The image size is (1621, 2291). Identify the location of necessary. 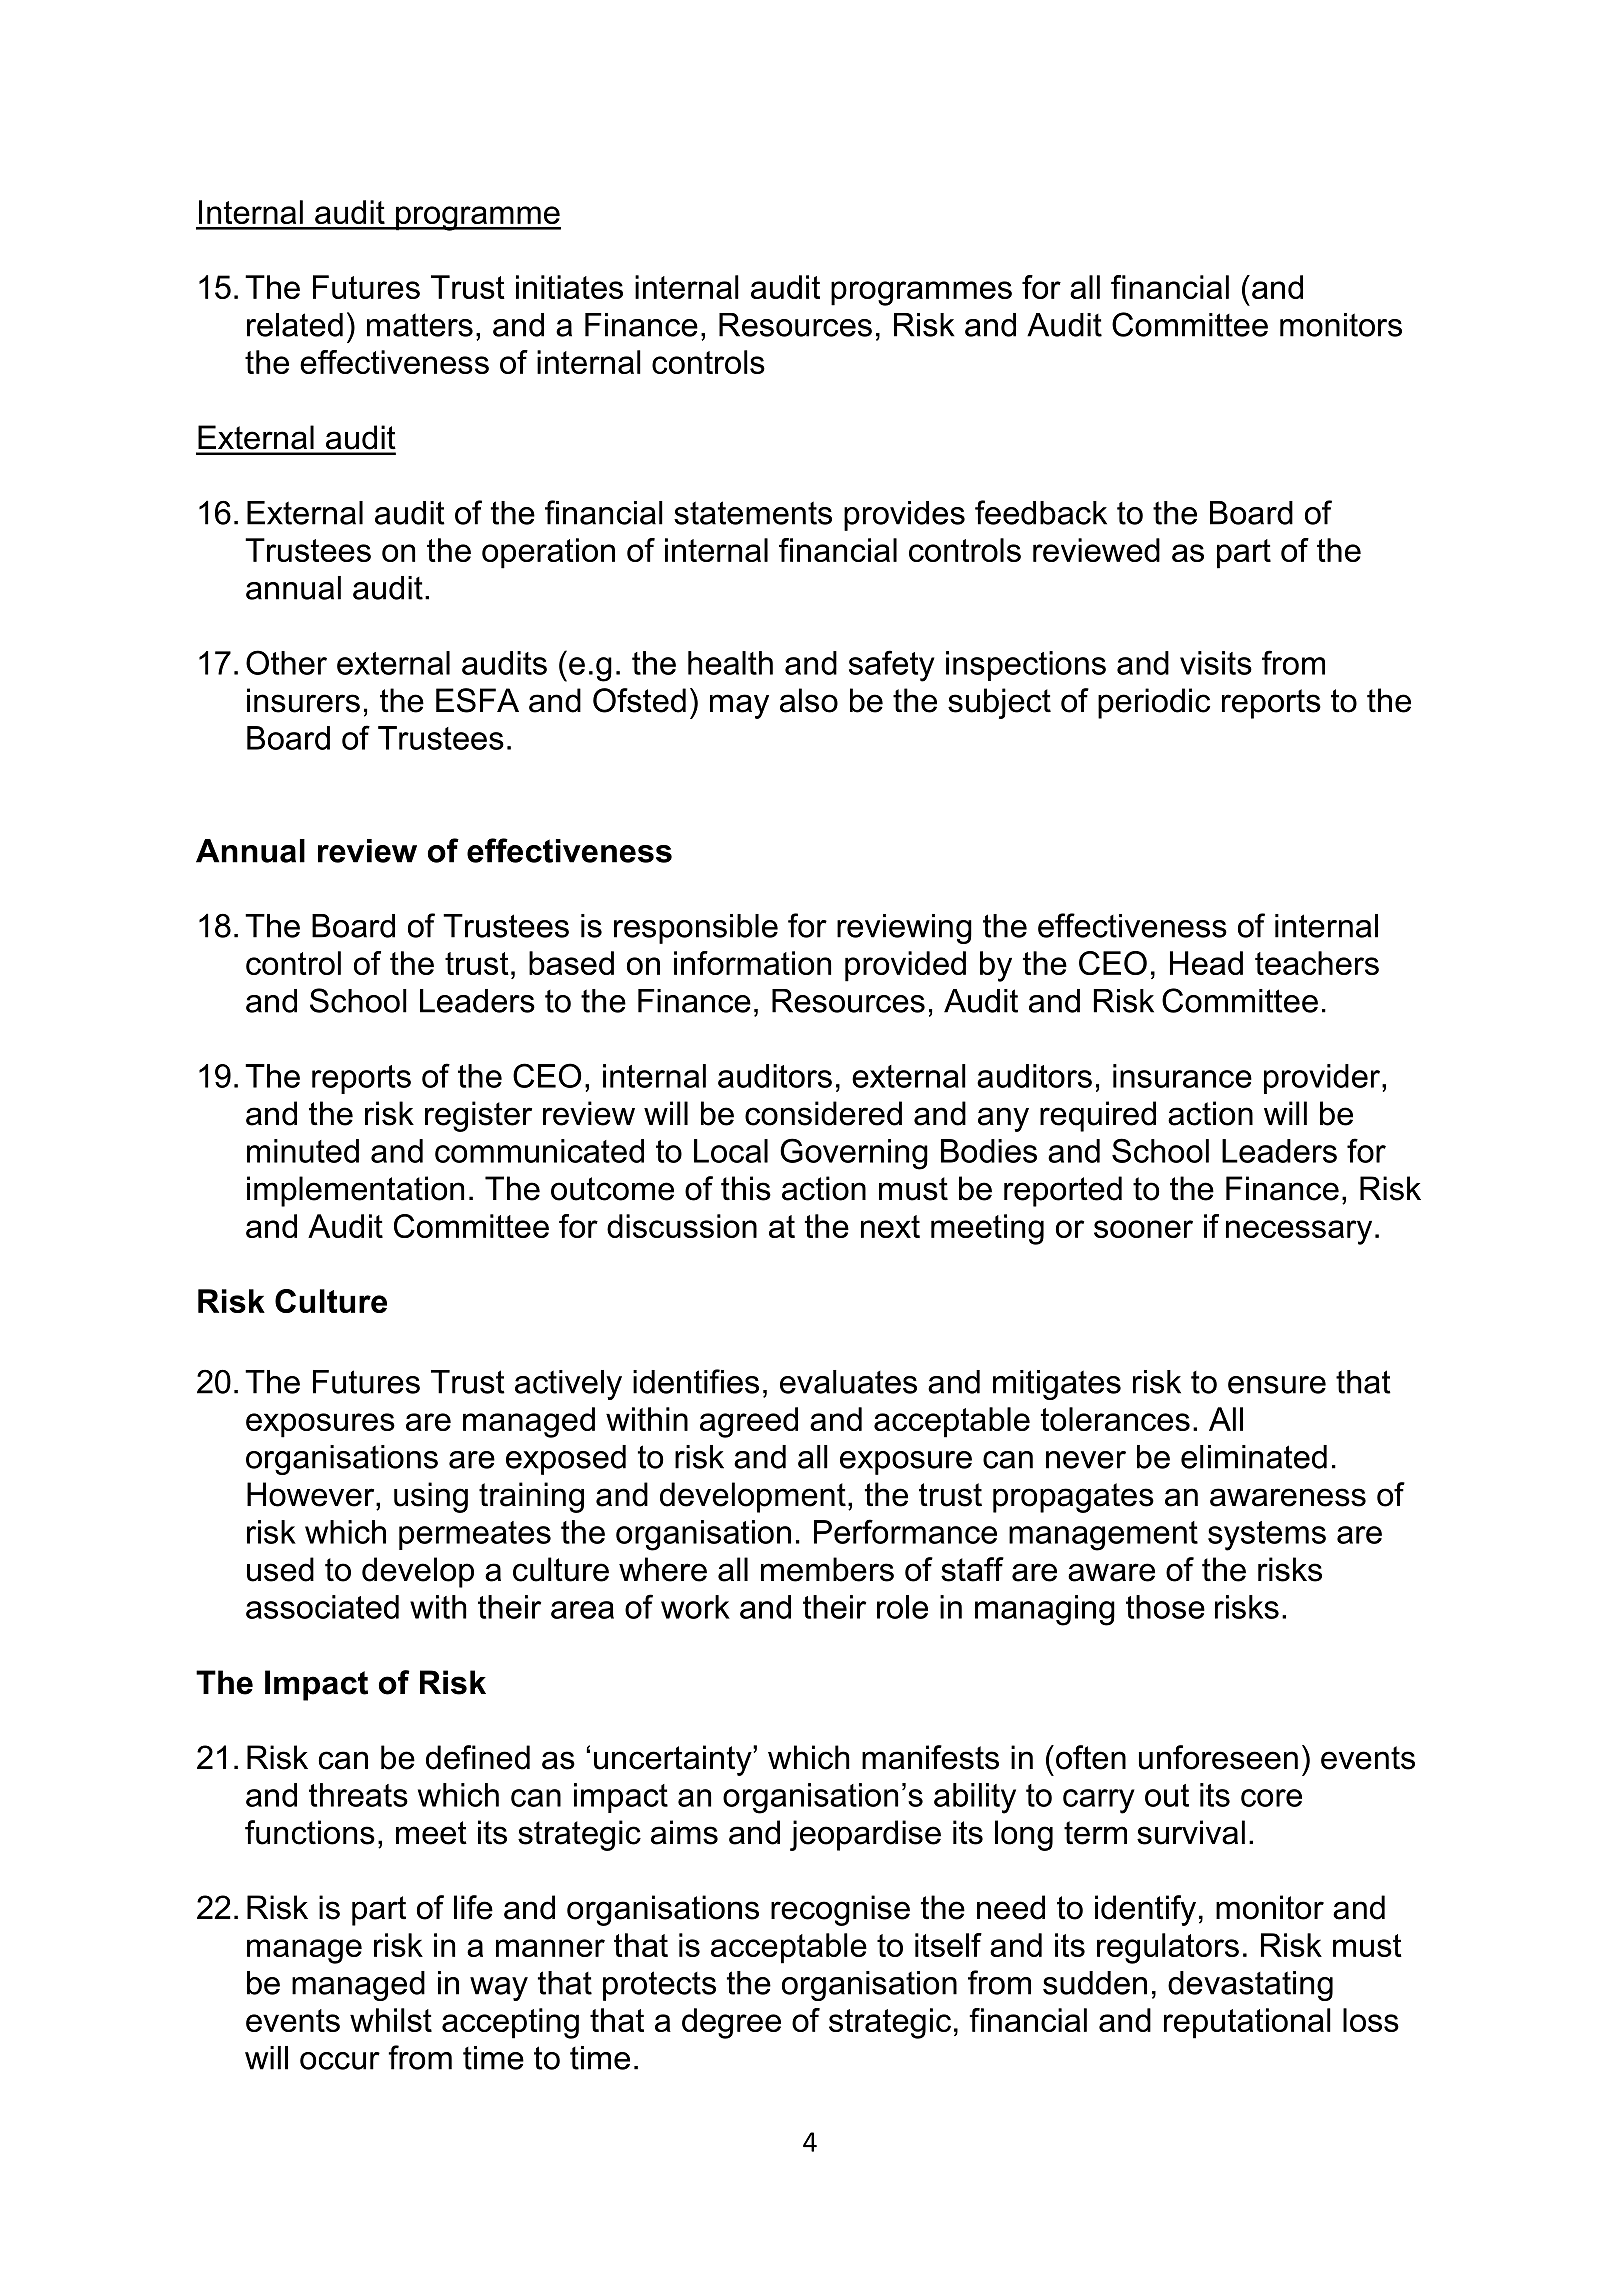
(1299, 1232).
